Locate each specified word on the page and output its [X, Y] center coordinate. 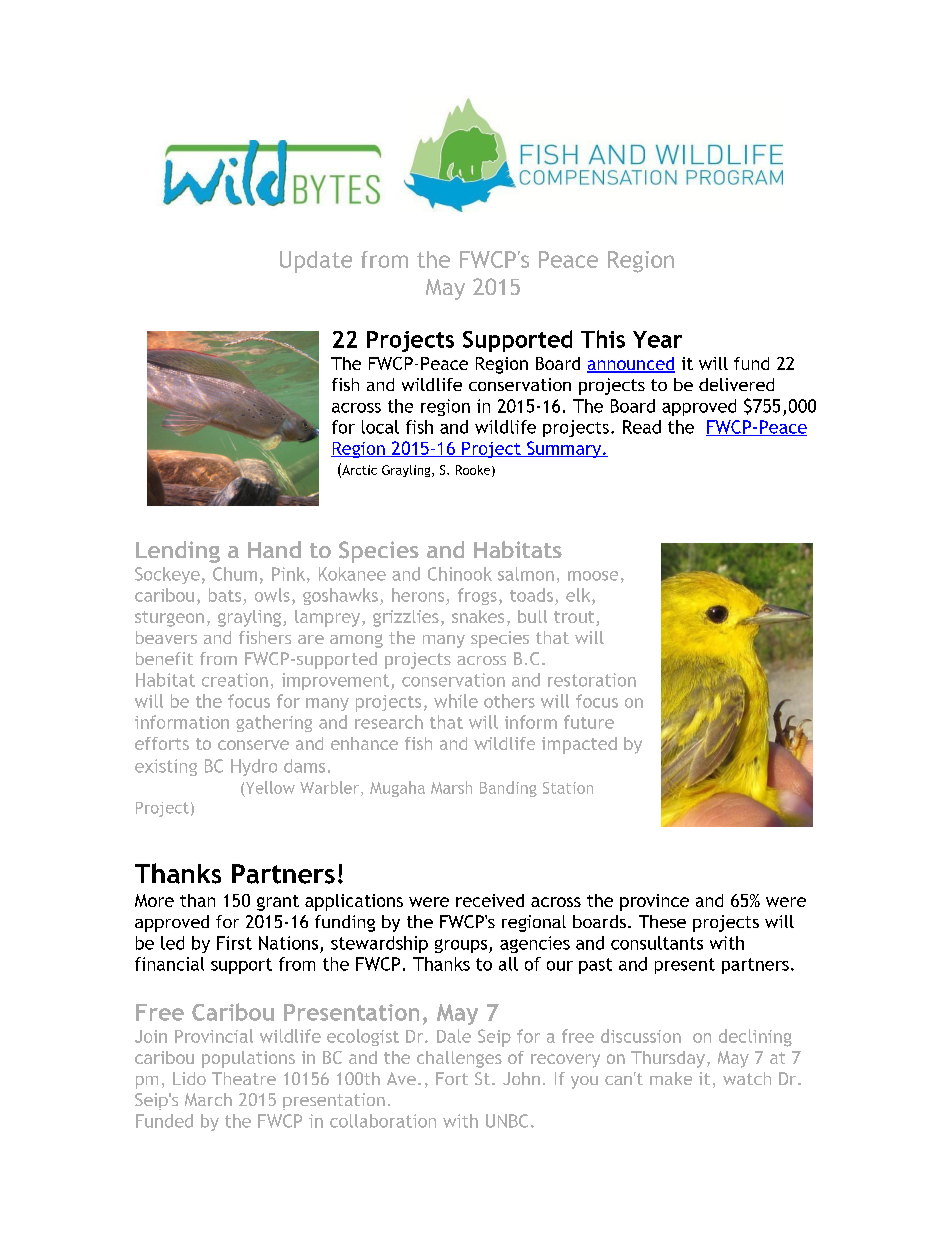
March [208, 1099]
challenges [459, 1059]
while [456, 701]
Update [316, 262]
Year [657, 339]
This [603, 339]
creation [235, 680]
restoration [592, 680]
